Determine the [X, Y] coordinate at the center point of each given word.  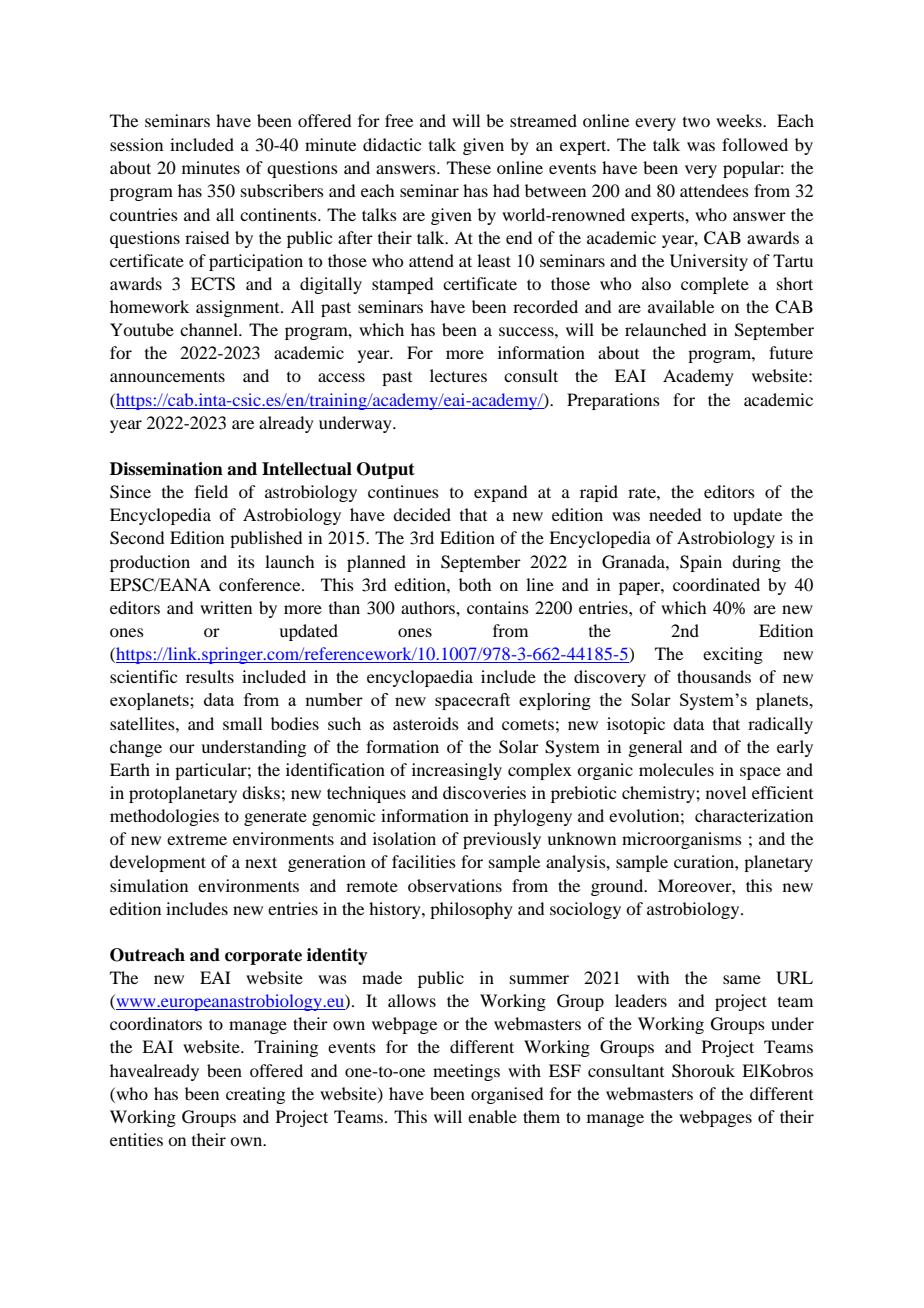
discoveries [484, 792]
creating [255, 1095]
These [469, 167]
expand [500, 493]
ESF [565, 1071]
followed [755, 144]
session [136, 144]
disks [261, 792]
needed [675, 514]
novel [726, 792]
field [211, 491]
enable [492, 1116]
